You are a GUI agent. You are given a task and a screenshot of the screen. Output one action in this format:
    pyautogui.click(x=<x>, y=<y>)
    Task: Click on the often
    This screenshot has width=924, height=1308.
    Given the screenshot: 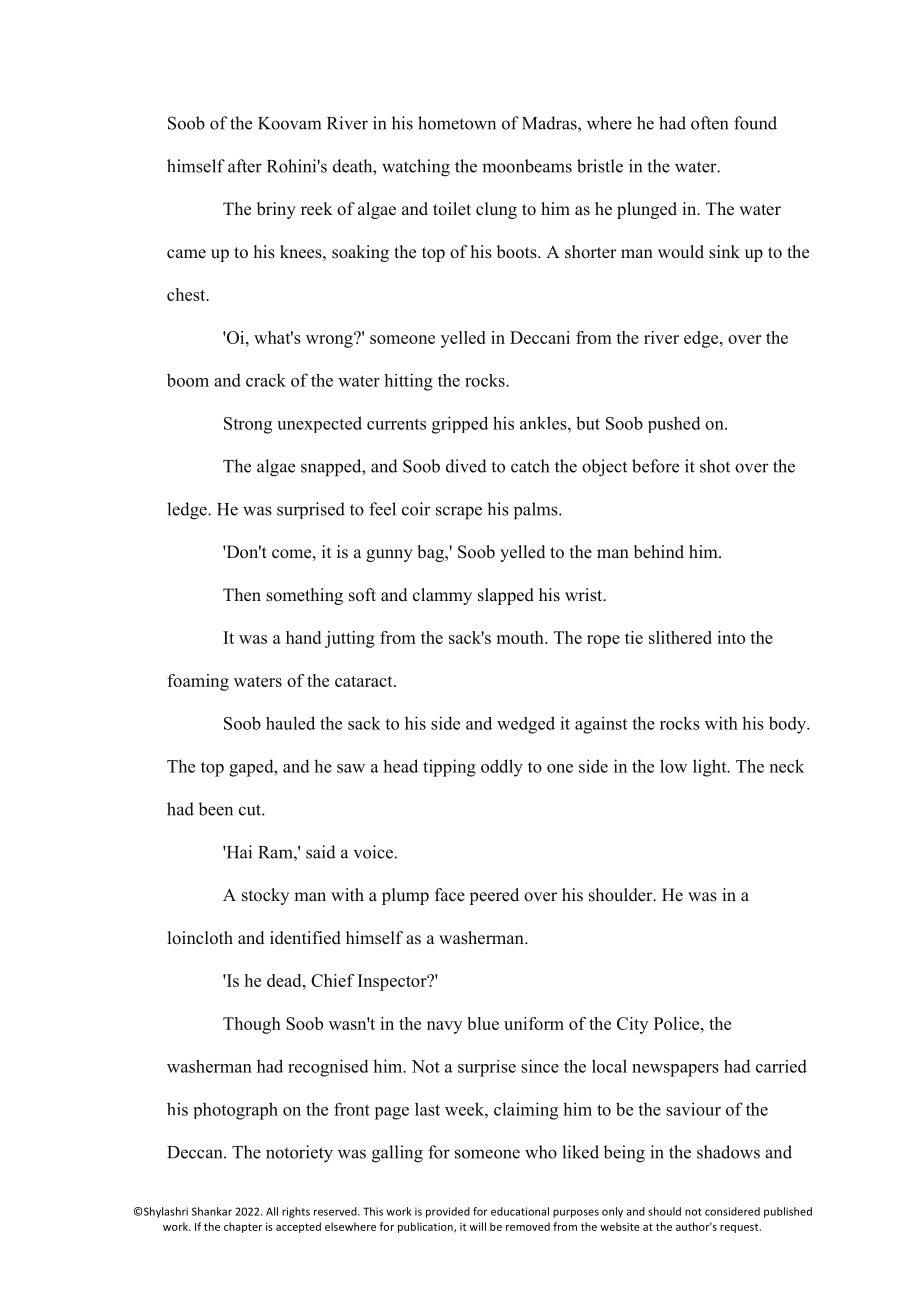 What is the action you would take?
    pyautogui.click(x=709, y=123)
